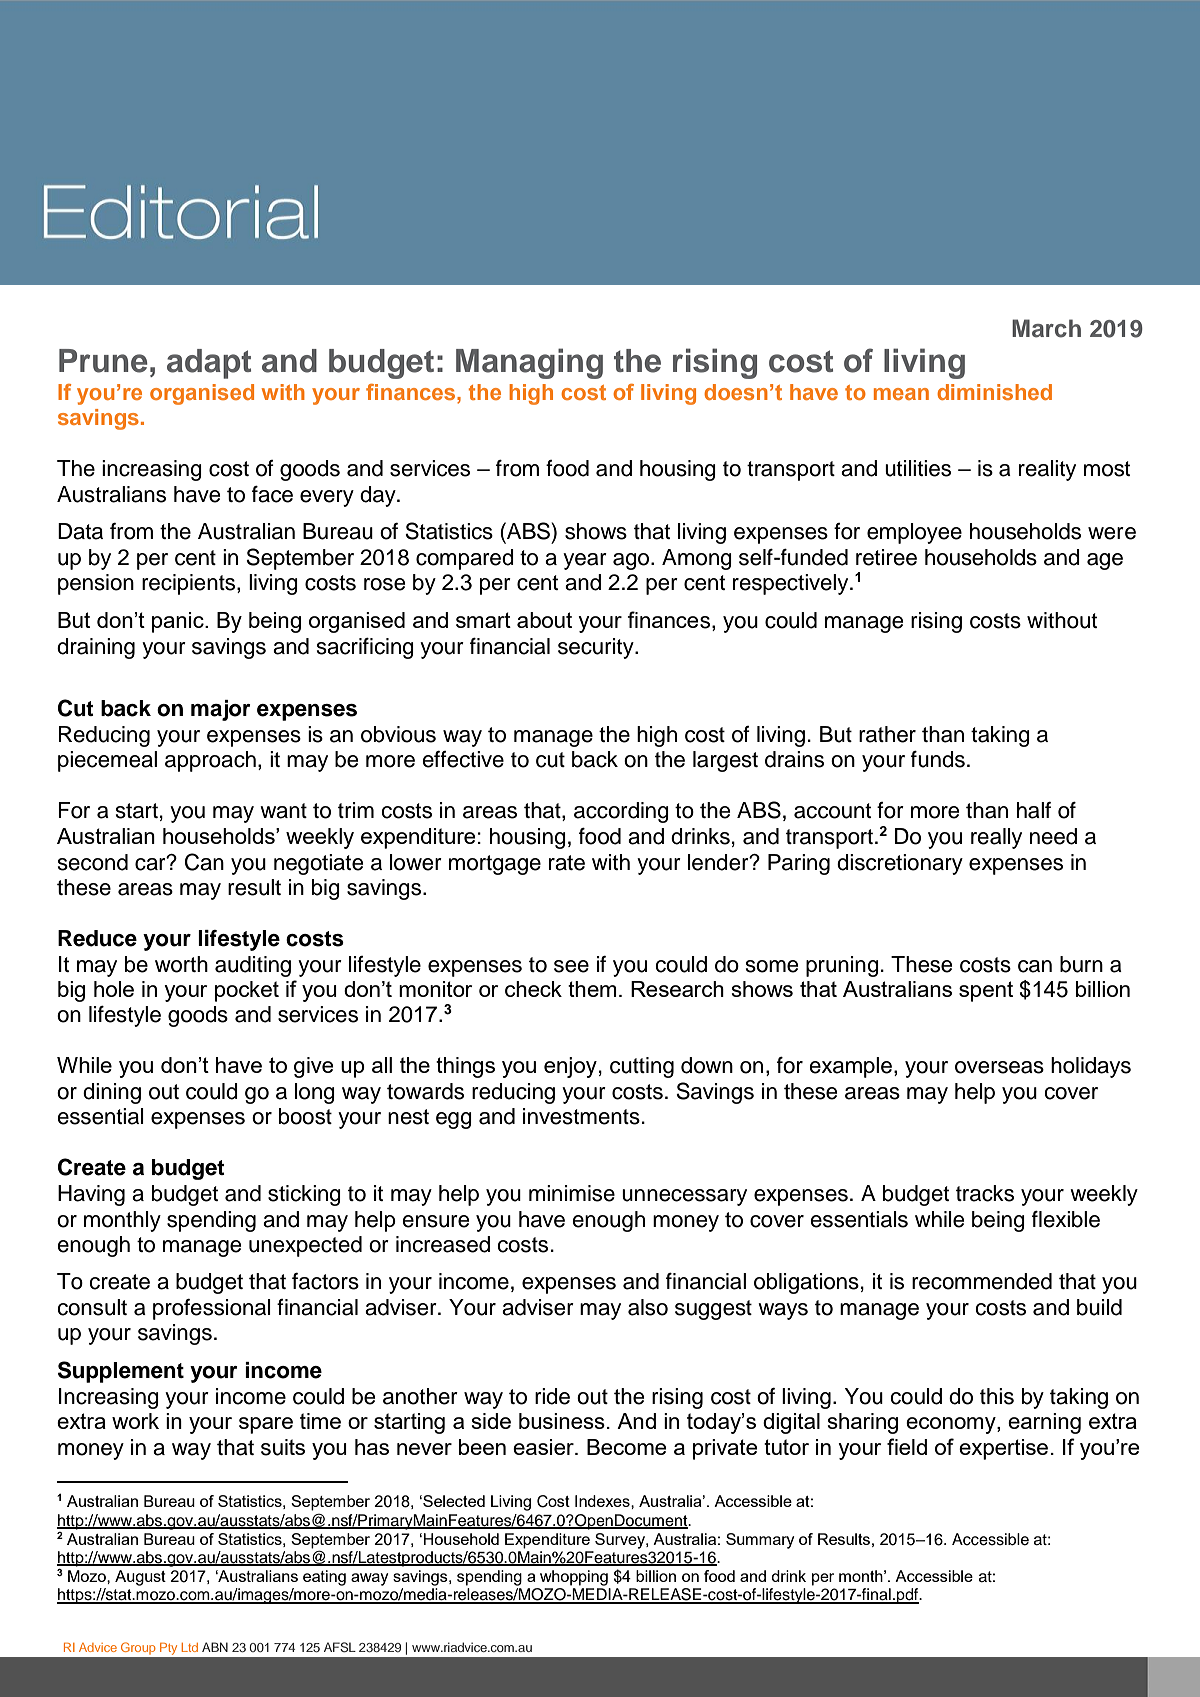 The image size is (1200, 1697). I want to click on Managing, so click(529, 363).
